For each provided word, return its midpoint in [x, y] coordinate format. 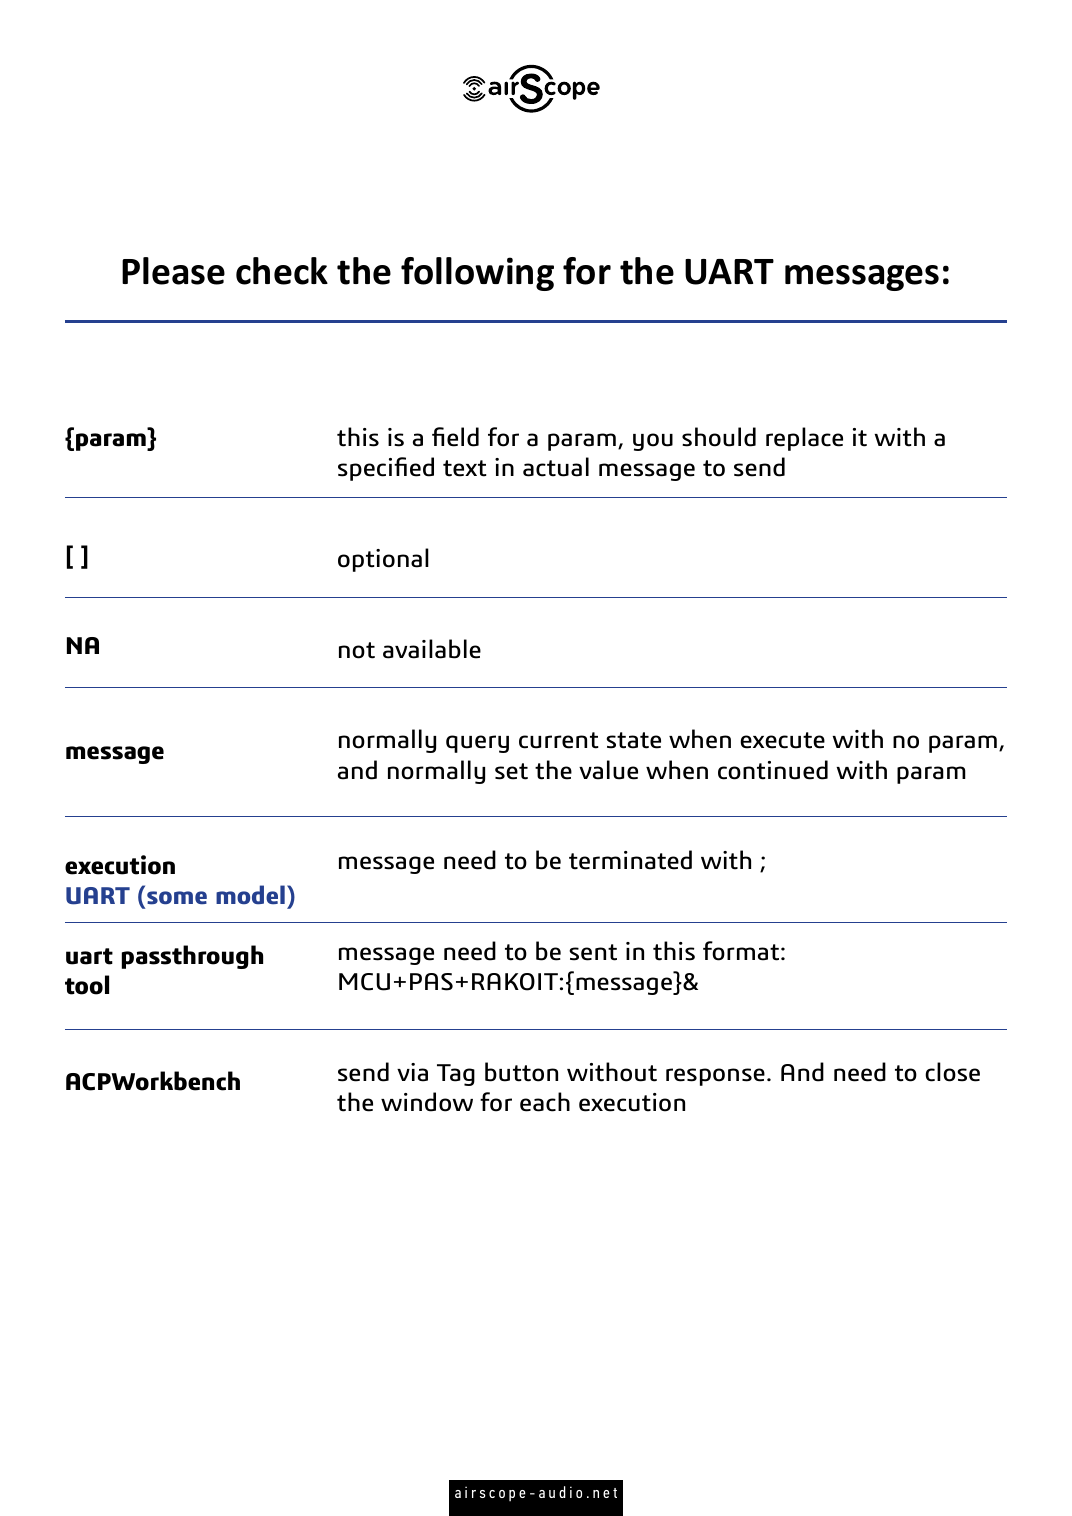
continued [773, 770]
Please [173, 271]
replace [804, 439]
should [719, 437]
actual [556, 467]
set [511, 771]
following [477, 274]
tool [87, 985]
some [177, 898]
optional [383, 560]
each [545, 1102]
